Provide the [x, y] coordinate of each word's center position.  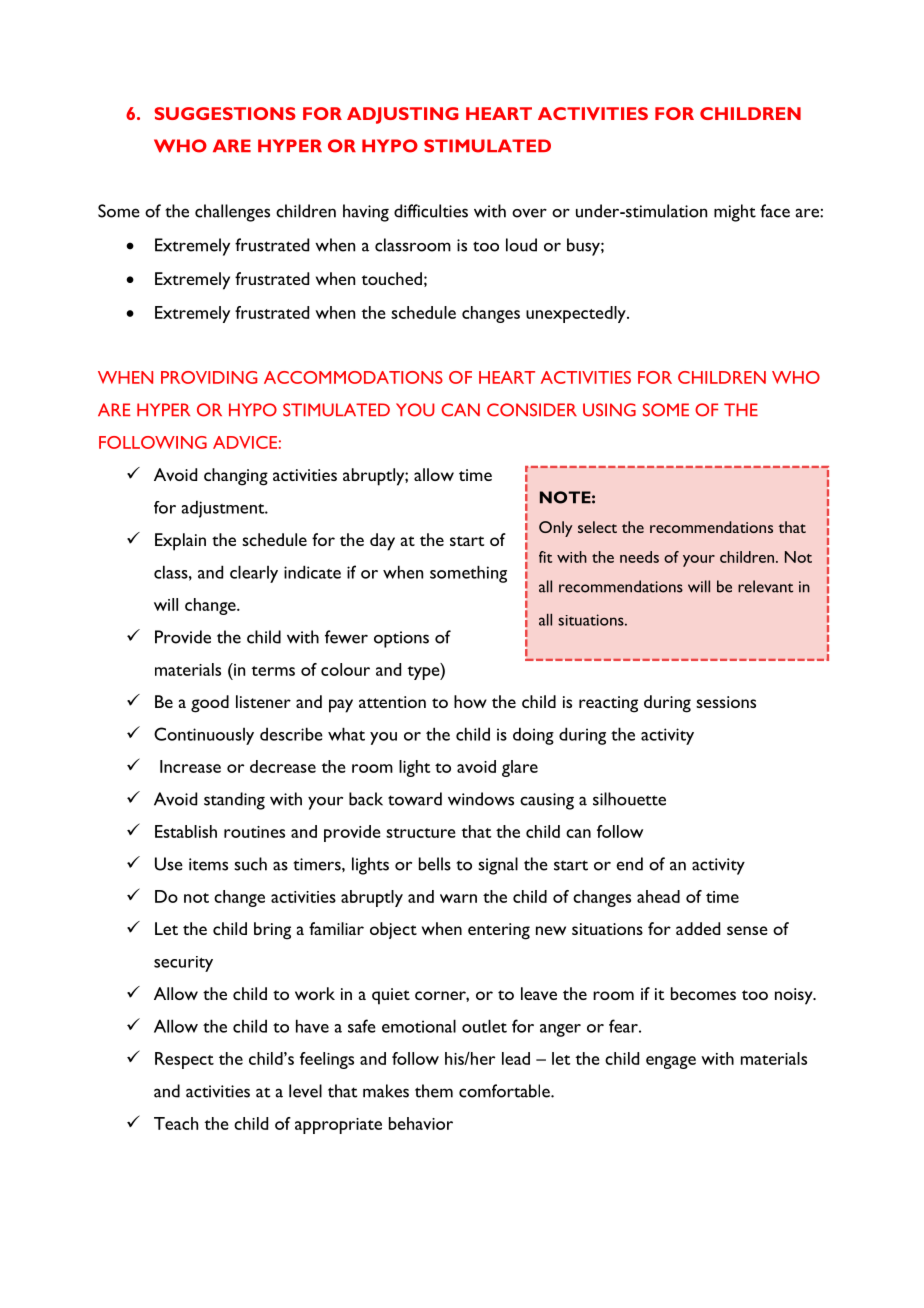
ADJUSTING [403, 115]
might [735, 213]
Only [556, 529]
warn [458, 898]
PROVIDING [209, 377]
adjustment [224, 509]
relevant [765, 586]
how [470, 701]
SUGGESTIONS [225, 113]
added [698, 928]
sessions [726, 702]
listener [263, 701]
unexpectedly [577, 314]
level [305, 1091]
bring [272, 931]
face [775, 211]
